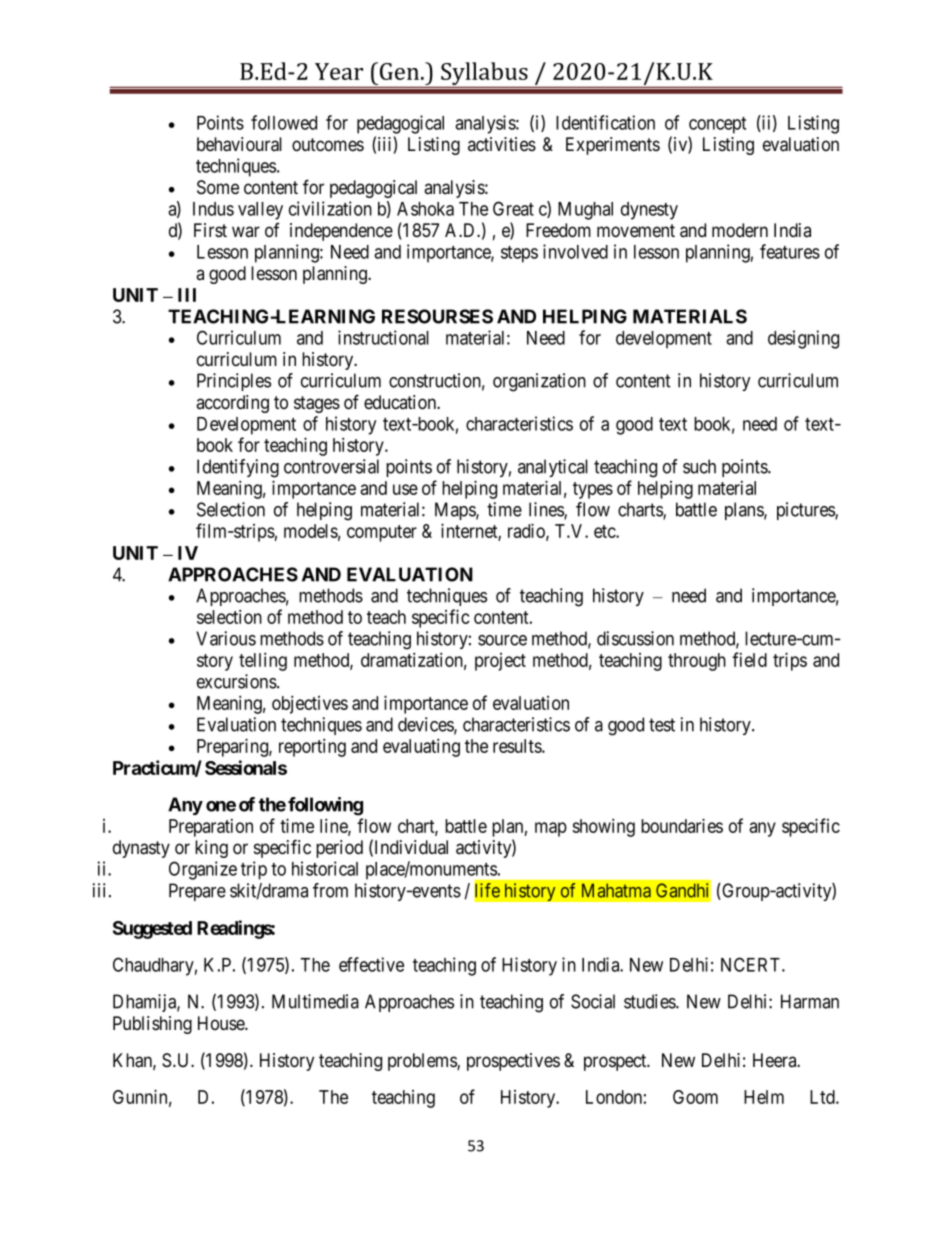  What do you see at coordinates (222, 1023) in the document?
I see `House` at bounding box center [222, 1023].
